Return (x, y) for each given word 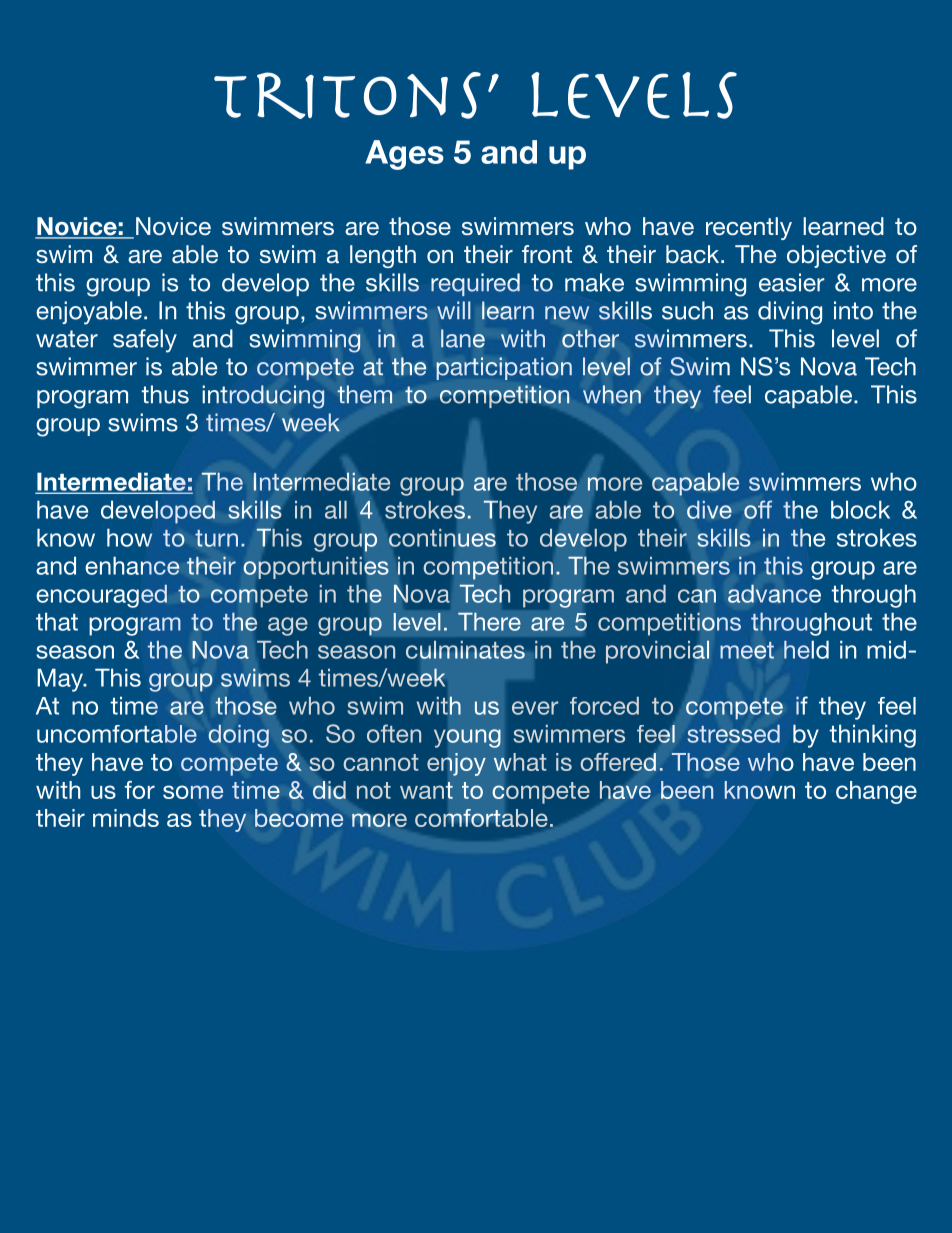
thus (165, 394)
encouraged (101, 596)
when (612, 394)
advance (774, 593)
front (547, 254)
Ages (404, 155)
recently (749, 228)
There (489, 622)
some (193, 792)
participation (504, 368)
